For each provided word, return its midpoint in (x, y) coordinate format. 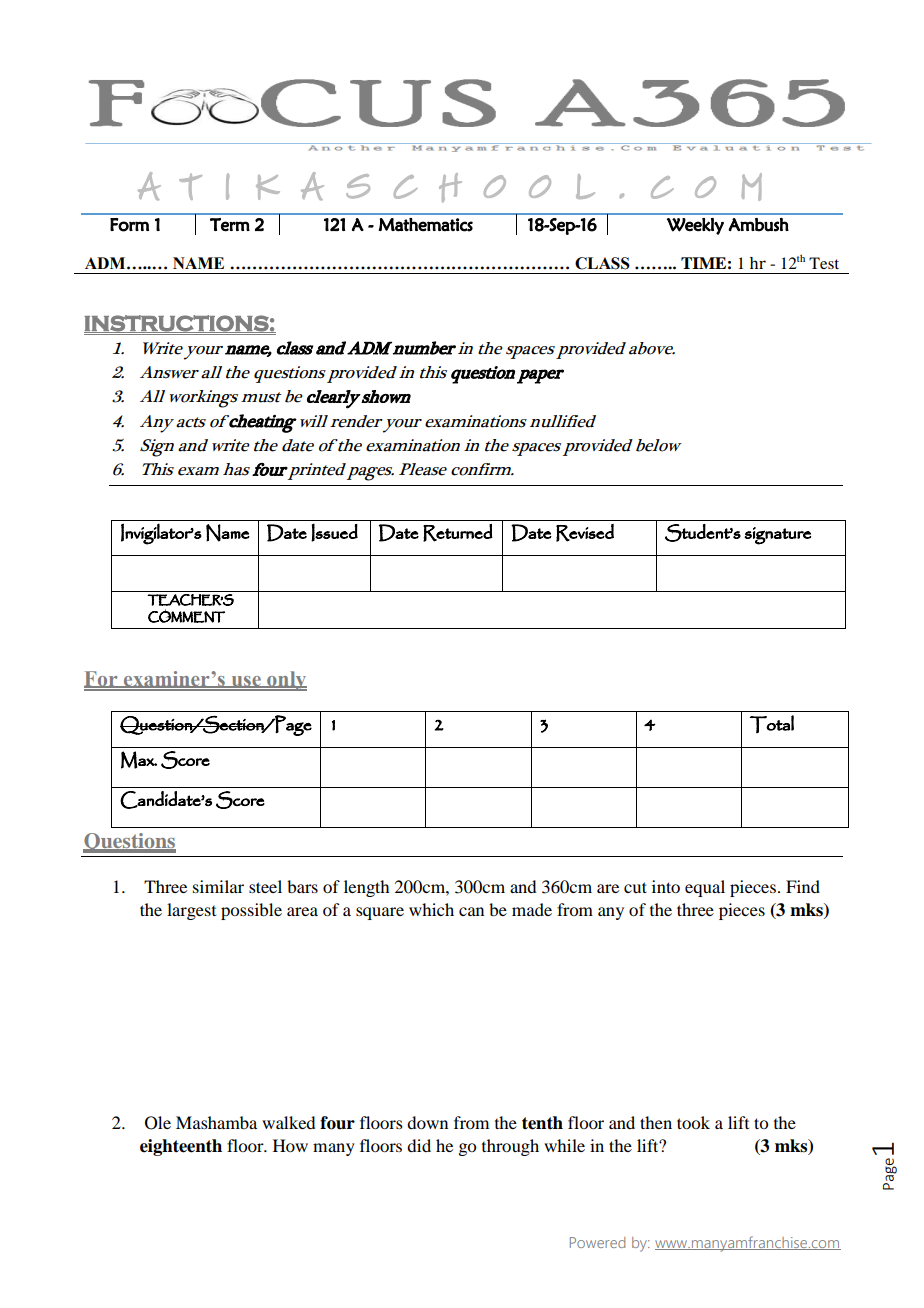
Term (230, 225)
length (366, 888)
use (246, 682)
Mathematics (425, 225)
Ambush (758, 225)
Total (772, 724)
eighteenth (181, 1147)
